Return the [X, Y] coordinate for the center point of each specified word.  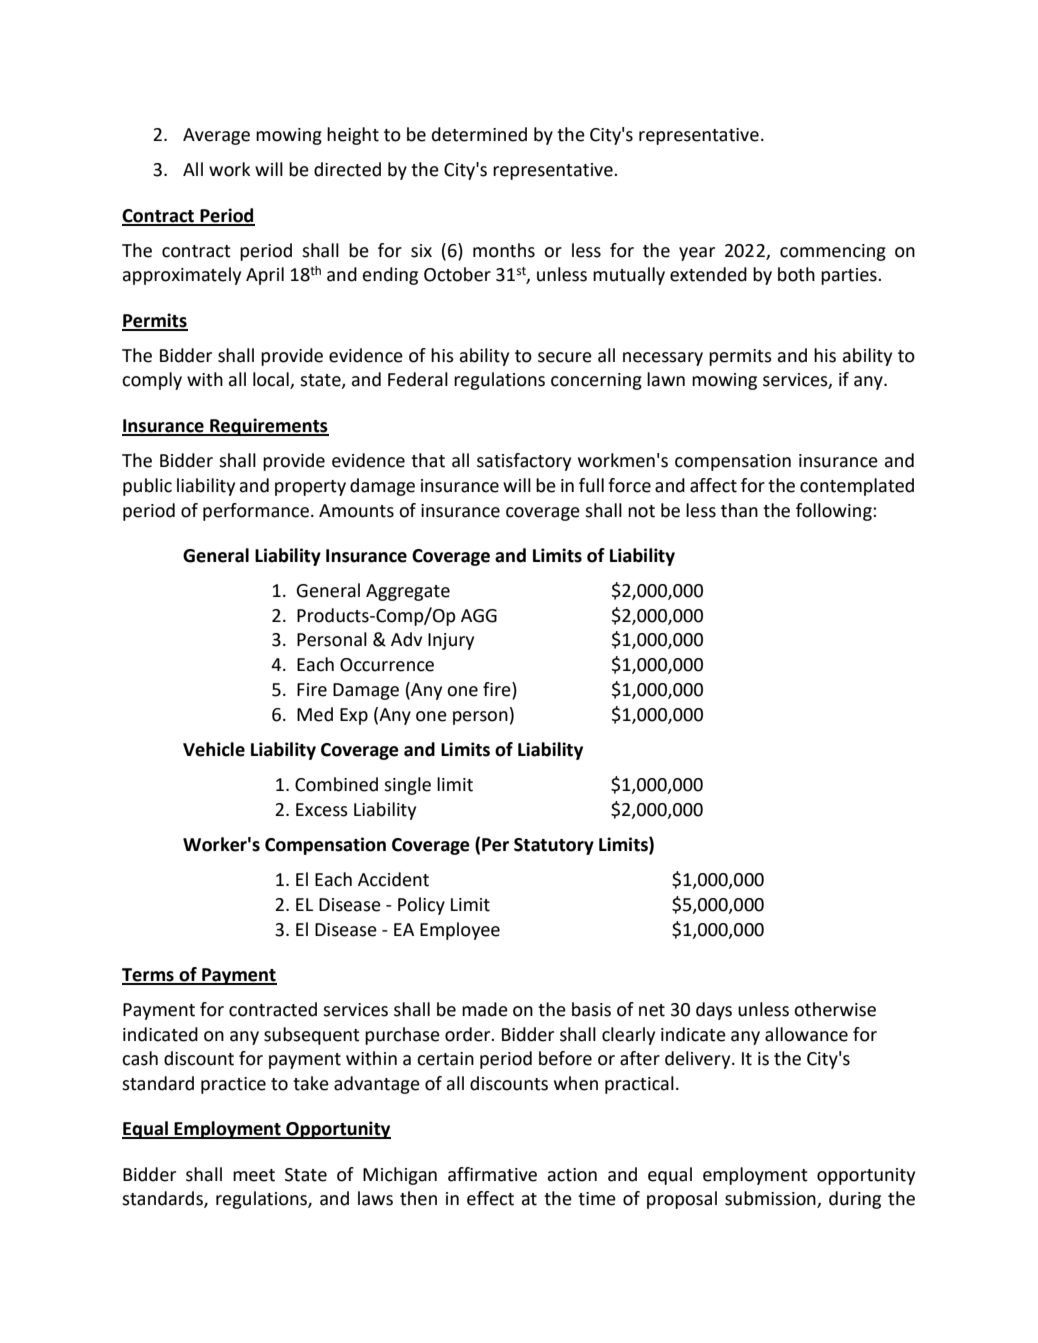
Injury [451, 641]
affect [713, 485]
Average [216, 136]
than [739, 510]
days [714, 1011]
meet [254, 1175]
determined [479, 134]
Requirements [268, 427]
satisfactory [524, 462]
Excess [322, 810]
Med [315, 714]
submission [771, 1199]
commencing [833, 252]
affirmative [492, 1174]
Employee [460, 931]
